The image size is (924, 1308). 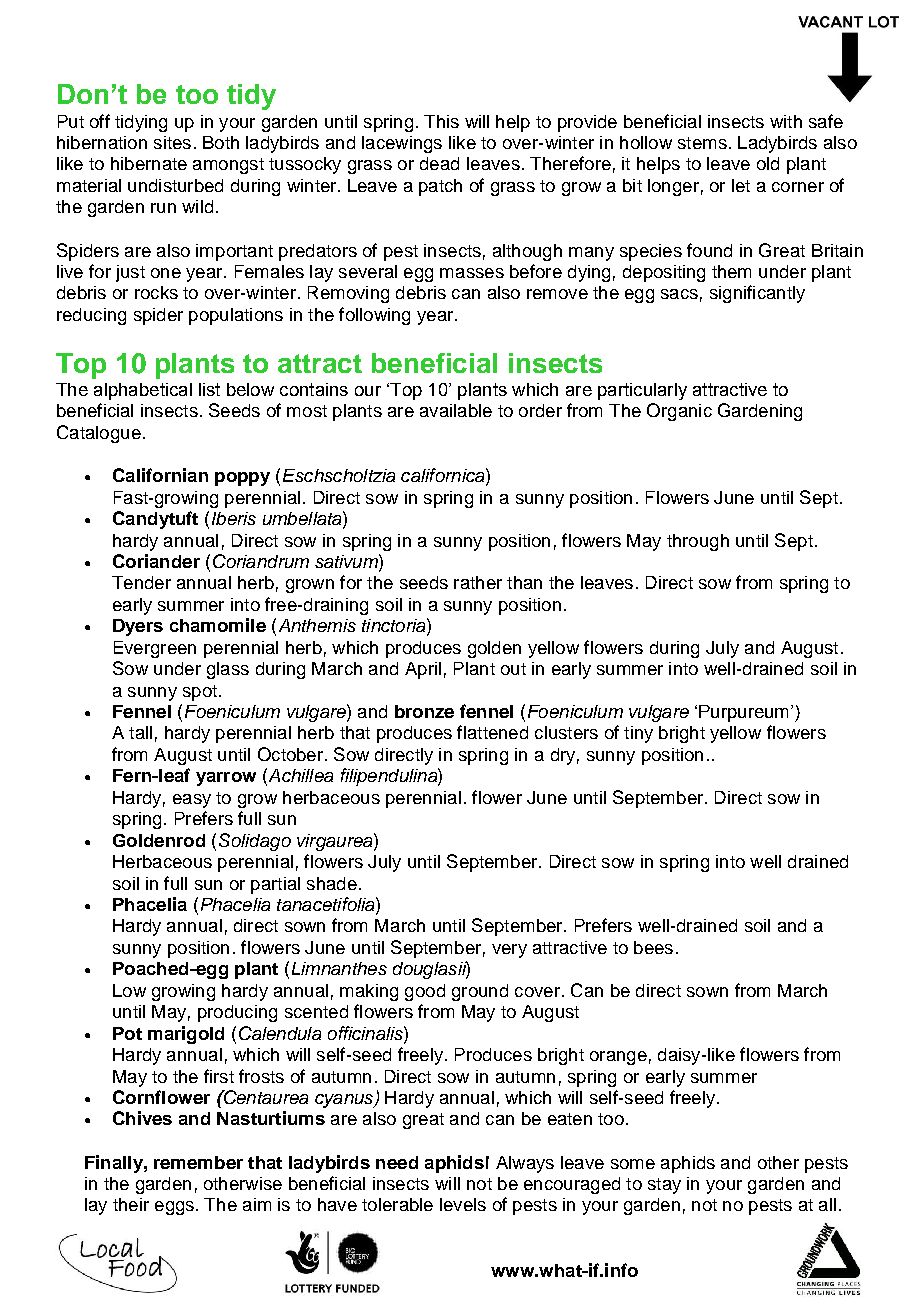 I want to click on available, so click(x=456, y=410).
